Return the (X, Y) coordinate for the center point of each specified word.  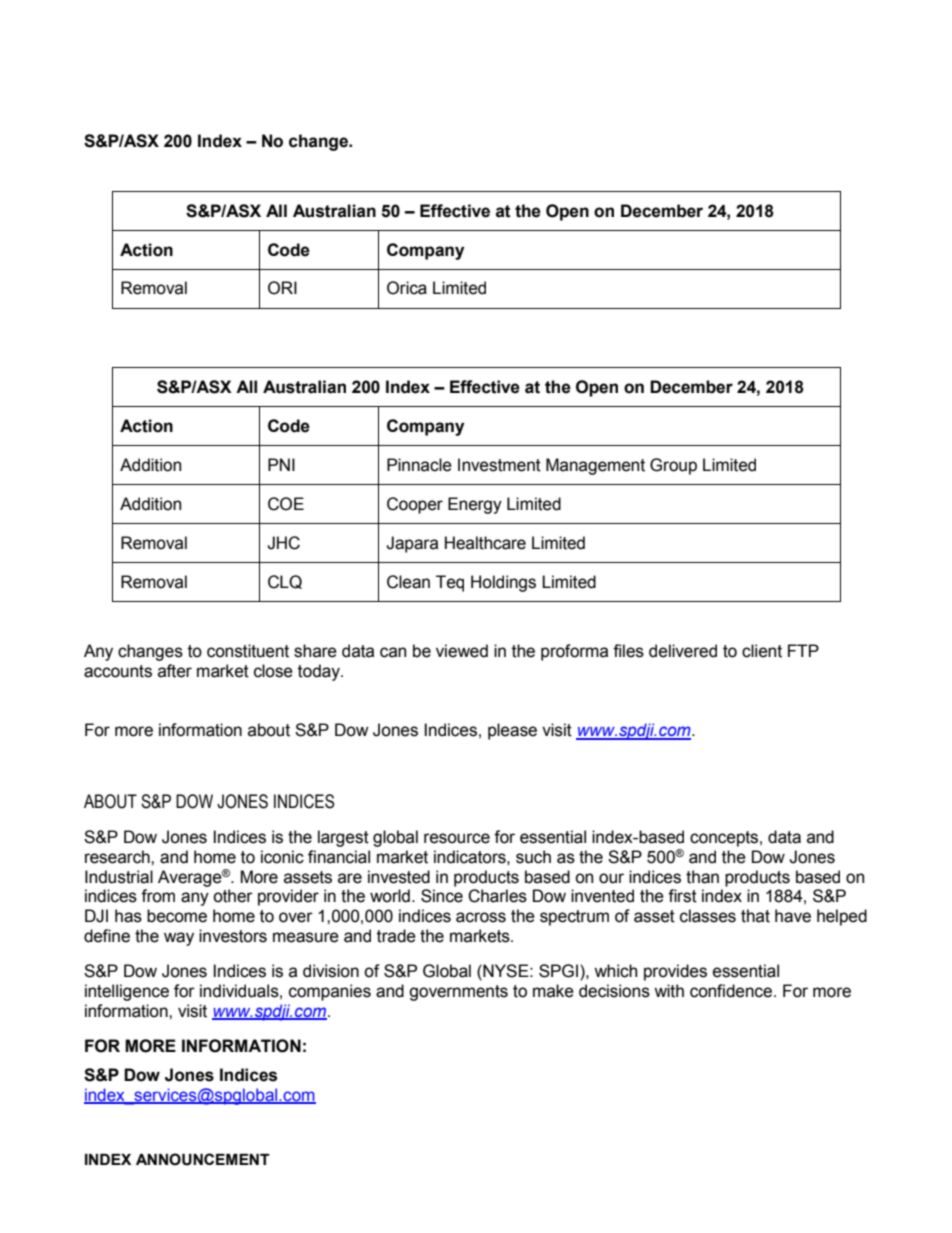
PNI (281, 464)
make (553, 991)
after (175, 671)
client (762, 651)
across (481, 917)
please (512, 731)
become (177, 916)
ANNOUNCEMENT (203, 1159)
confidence (732, 991)
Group (673, 466)
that (755, 916)
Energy (475, 505)
